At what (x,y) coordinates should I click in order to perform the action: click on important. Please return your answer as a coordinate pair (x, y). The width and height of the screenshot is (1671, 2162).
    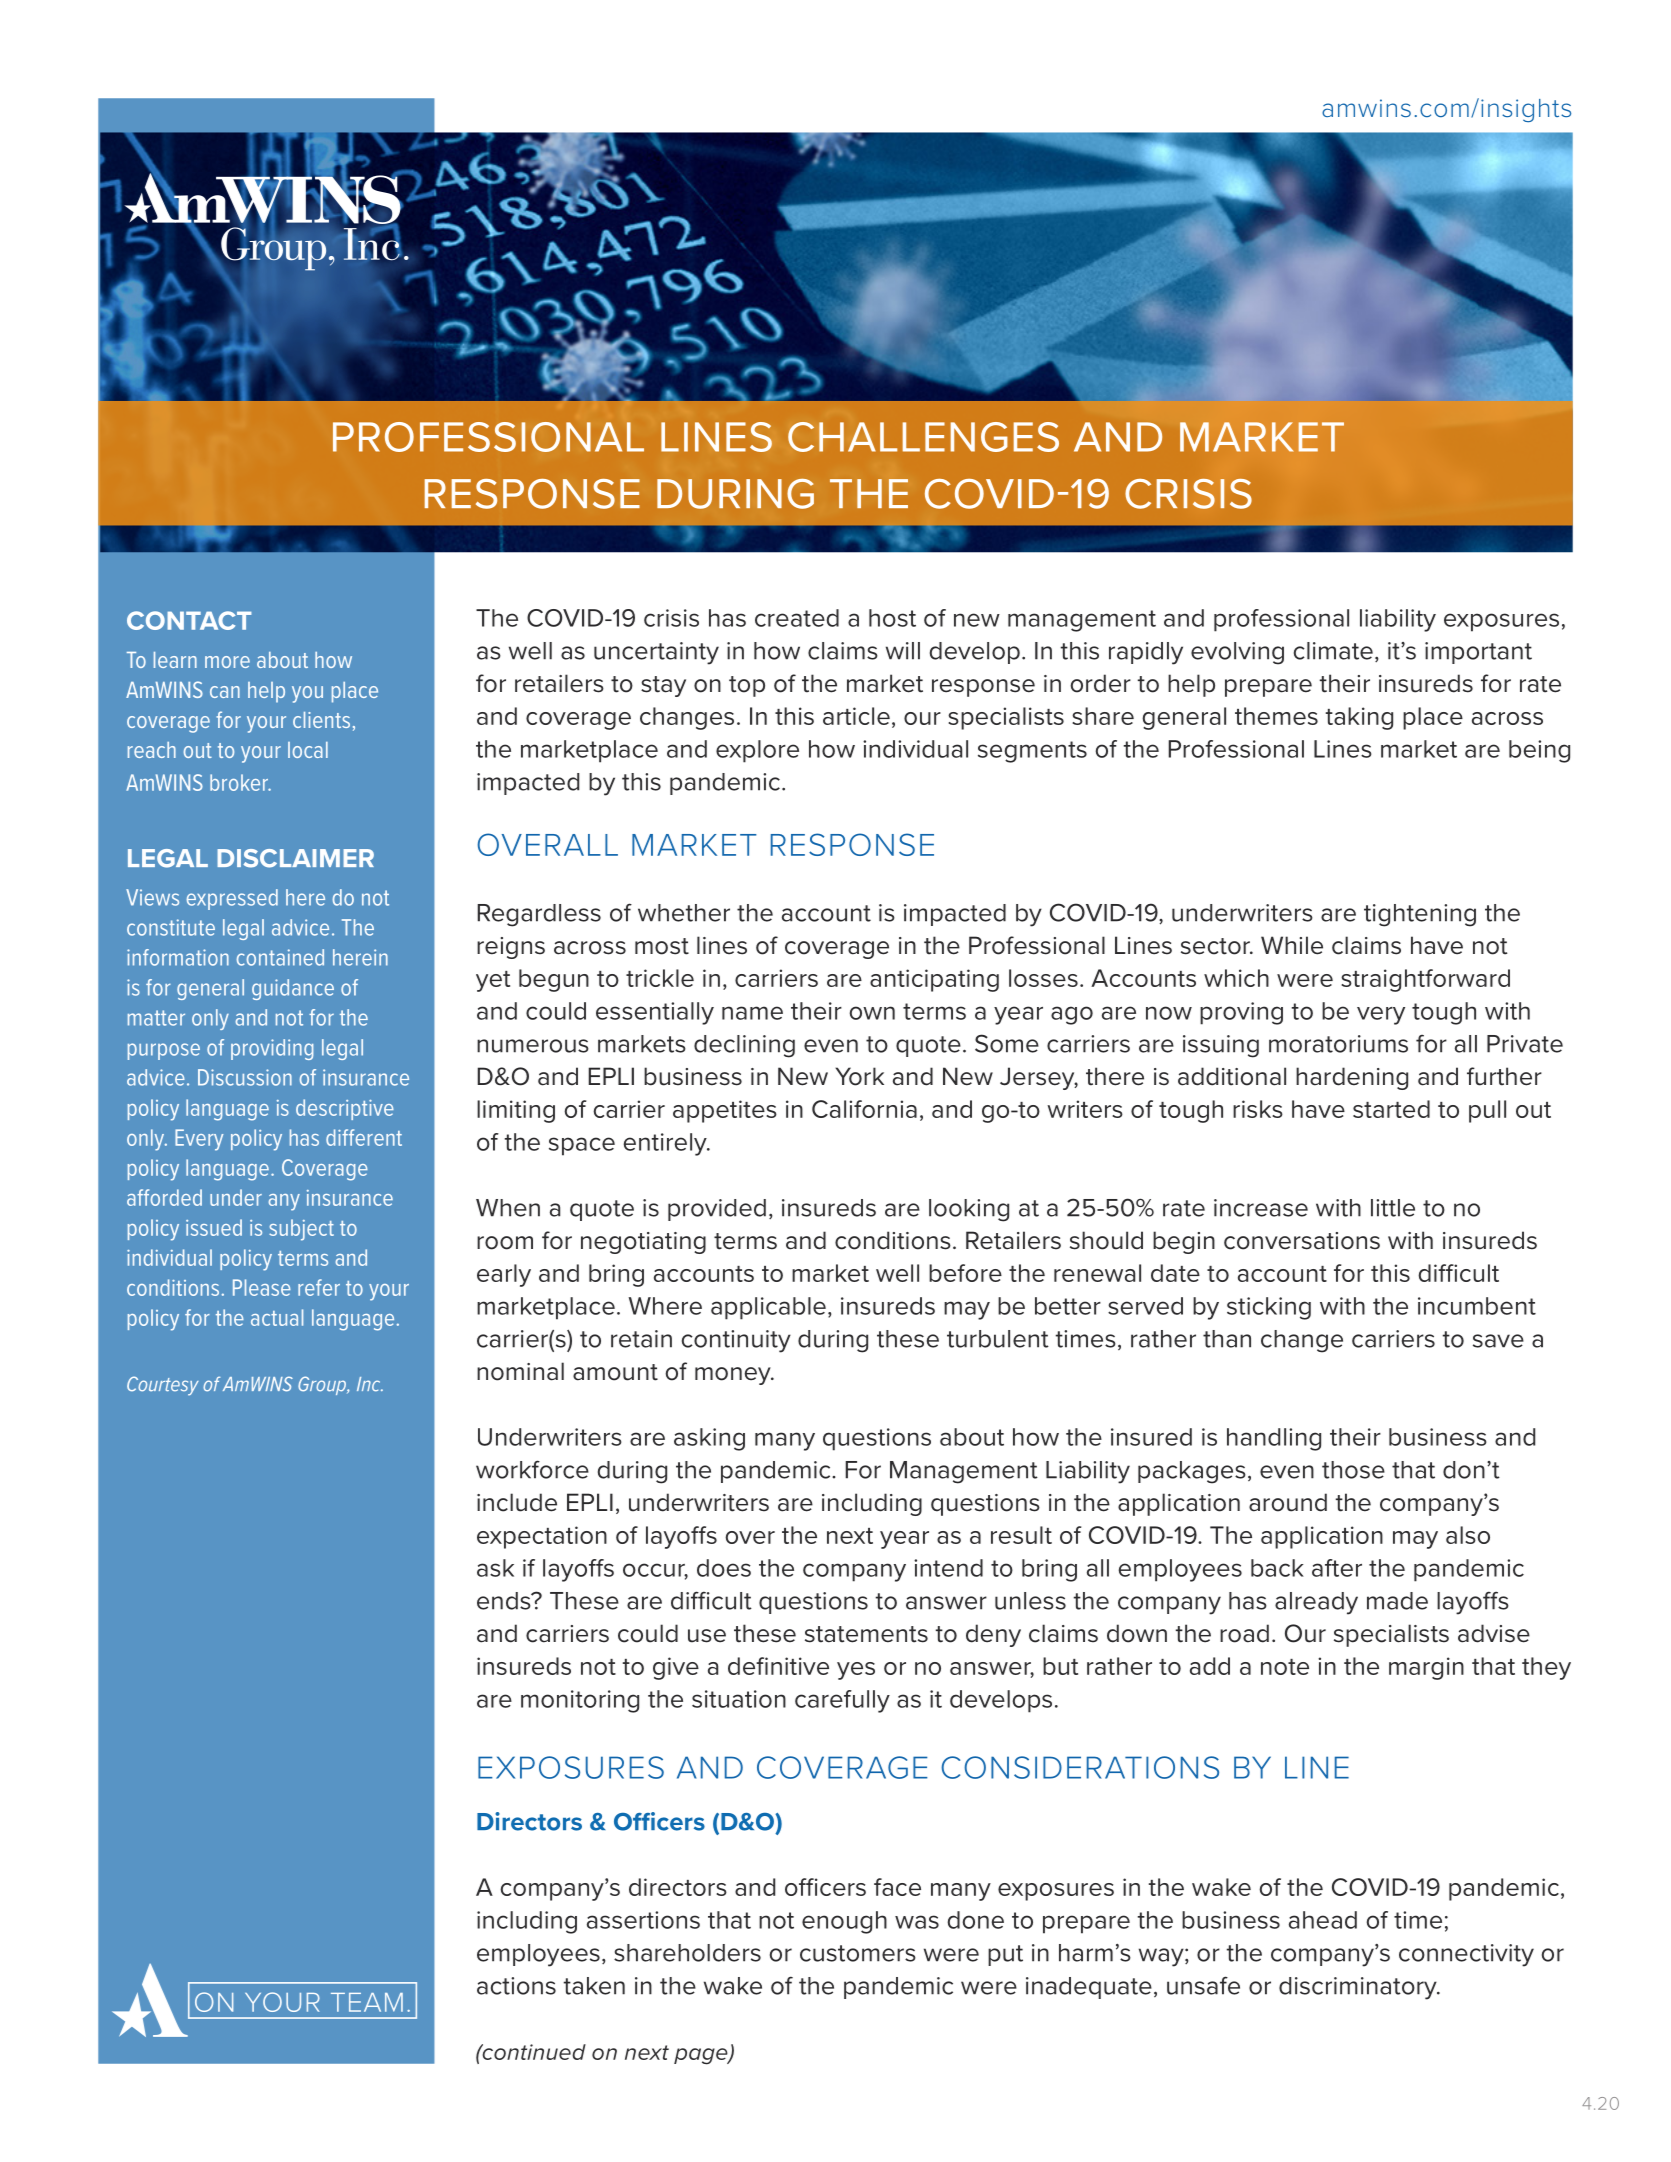
    Looking at the image, I should click on (1478, 653).
